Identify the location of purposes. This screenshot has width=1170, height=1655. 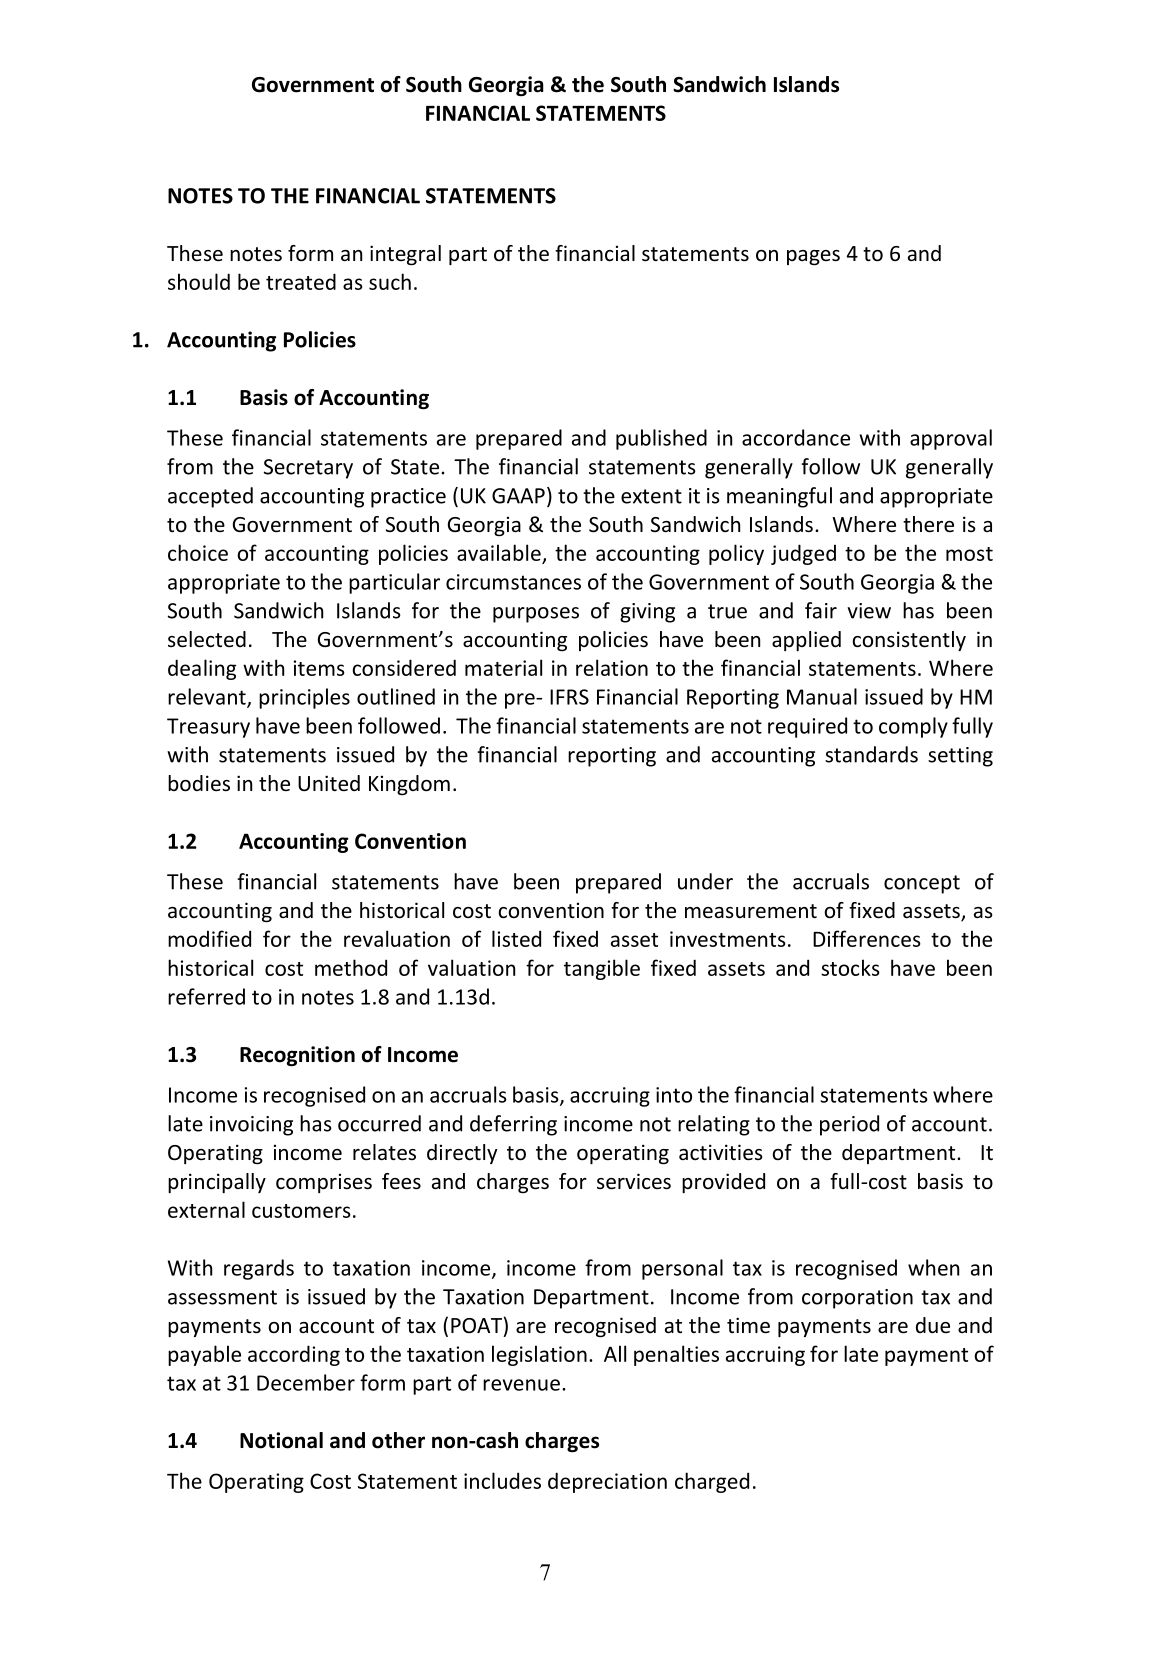
(536, 615).
